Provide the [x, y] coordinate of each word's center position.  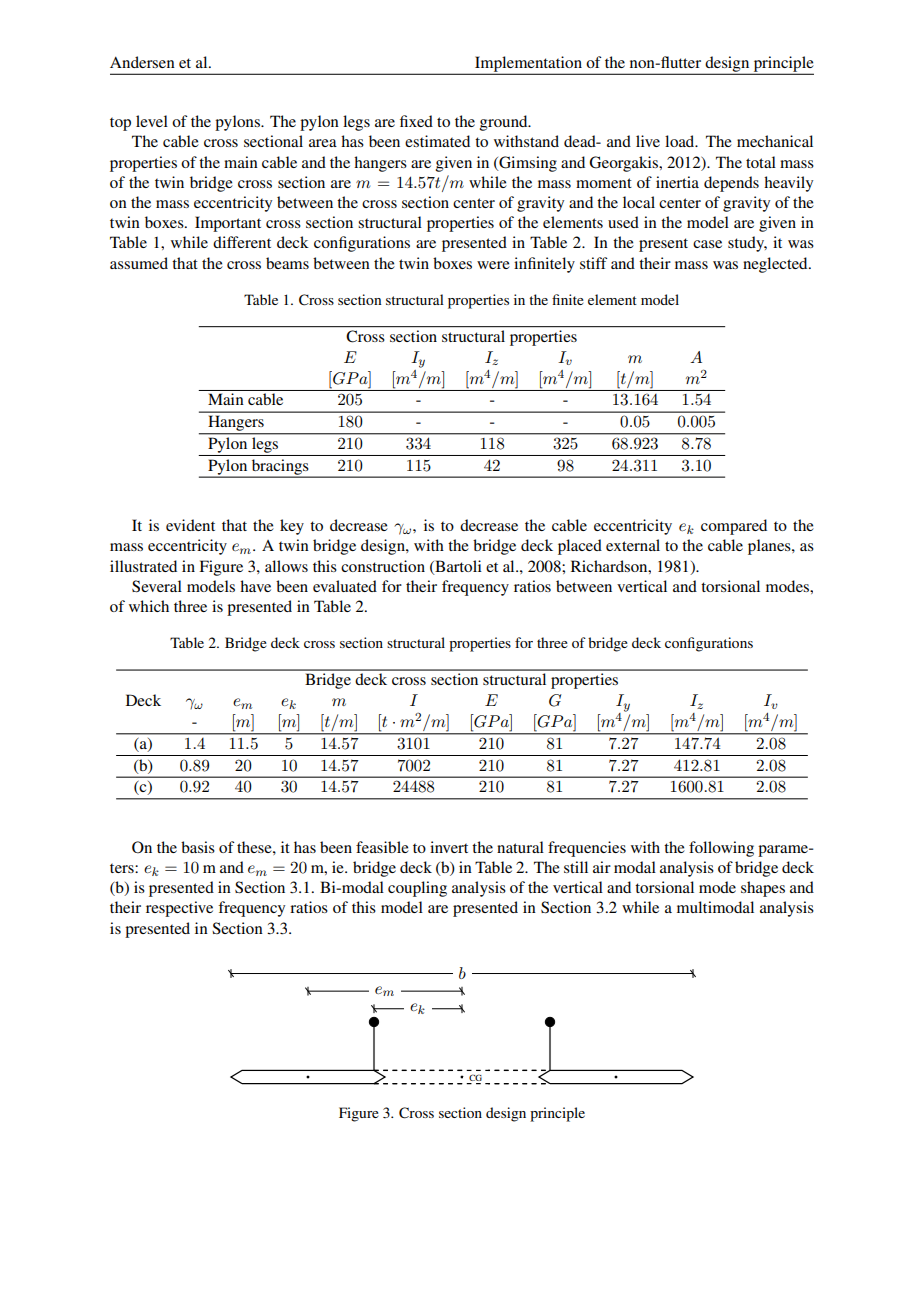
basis [198, 847]
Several [157, 586]
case [707, 244]
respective [179, 909]
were [493, 265]
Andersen [142, 62]
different [242, 242]
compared [734, 527]
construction [383, 566]
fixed [416, 121]
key [292, 527]
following [721, 849]
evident [190, 525]
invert [449, 847]
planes [770, 547]
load [681, 141]
